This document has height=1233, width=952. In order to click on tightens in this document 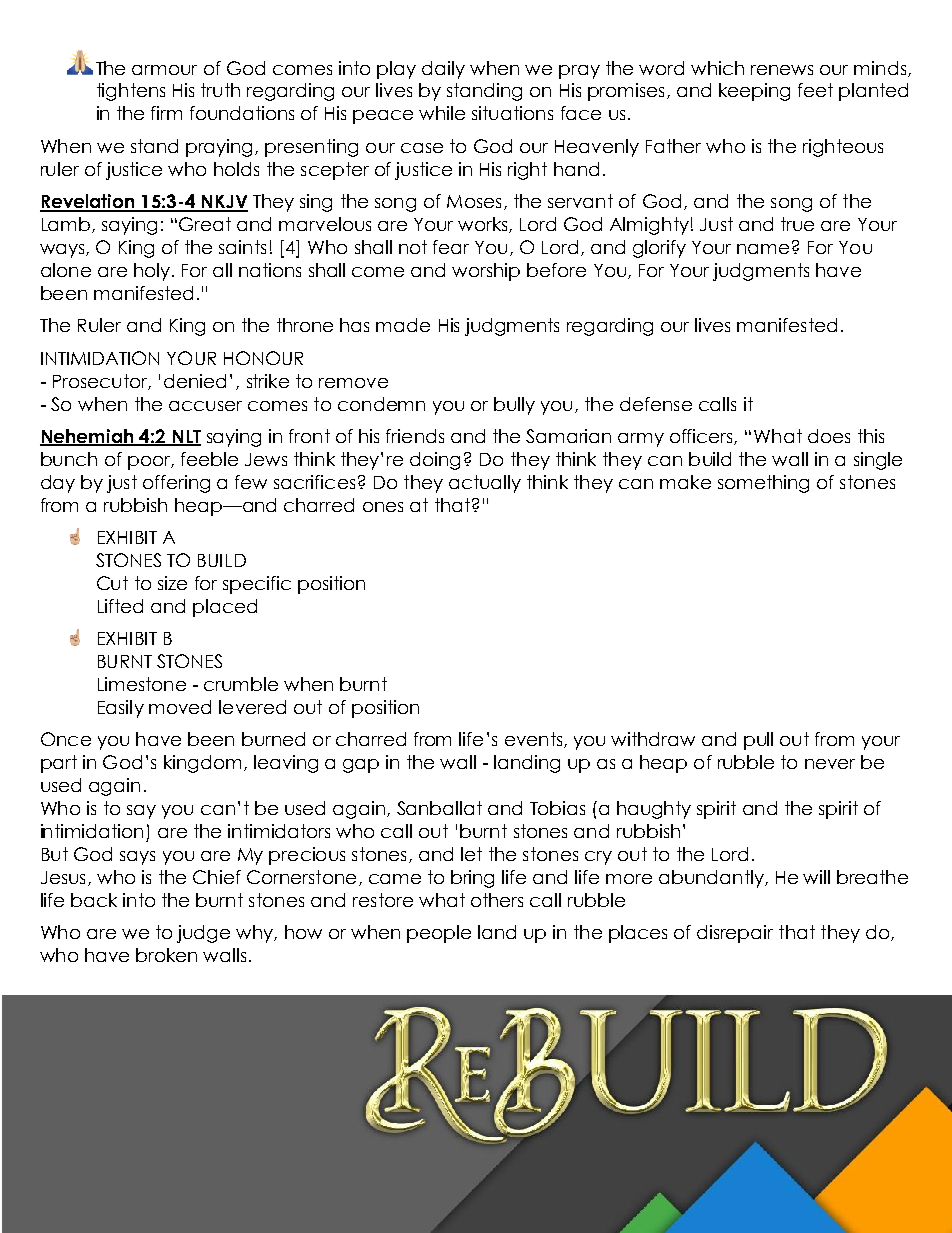, I will do `click(131, 92)`.
